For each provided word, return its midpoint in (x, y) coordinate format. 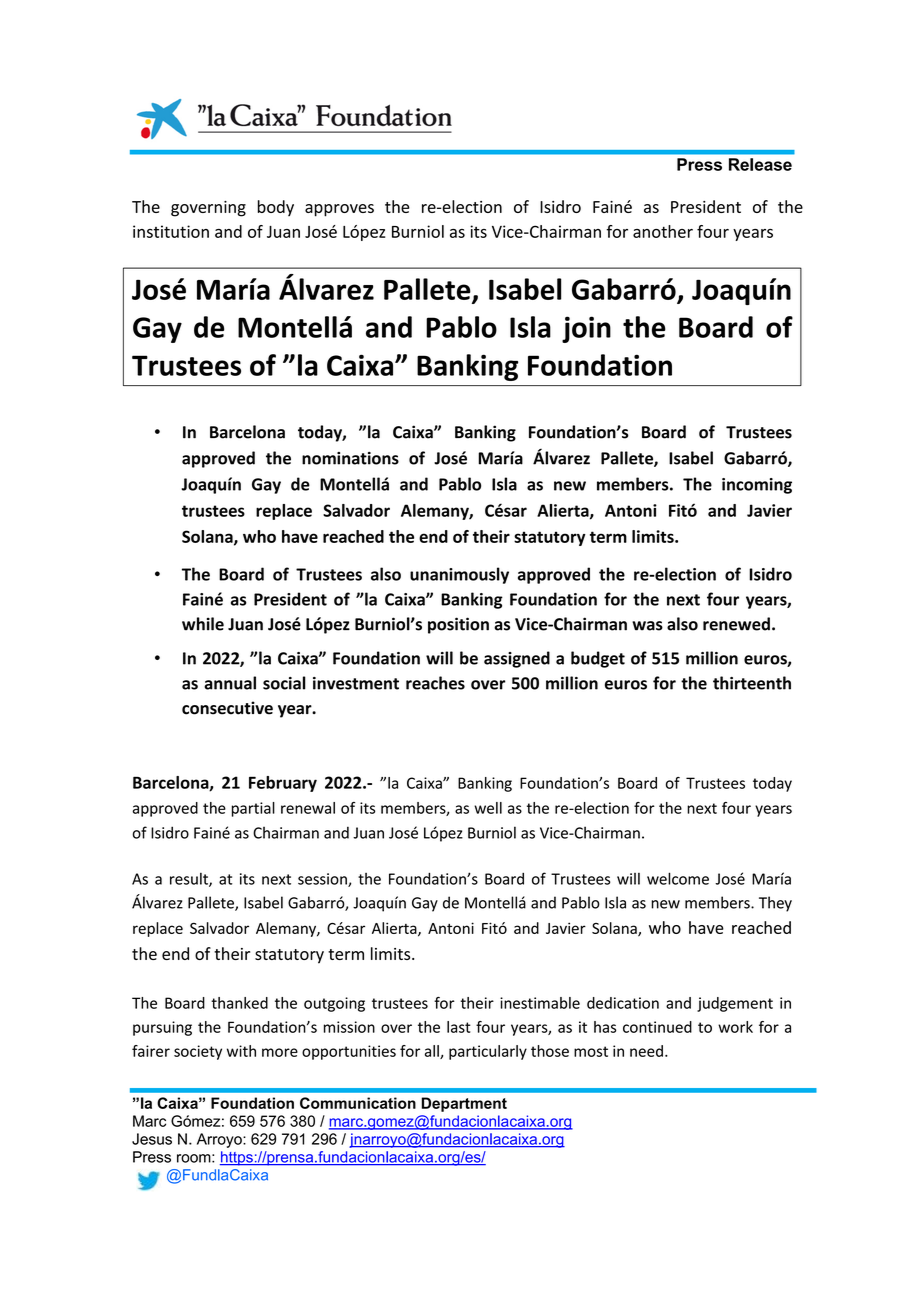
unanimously (459, 575)
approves (339, 210)
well (488, 808)
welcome (678, 878)
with (241, 1051)
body (276, 208)
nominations (350, 458)
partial (253, 809)
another (663, 231)
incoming (757, 486)
